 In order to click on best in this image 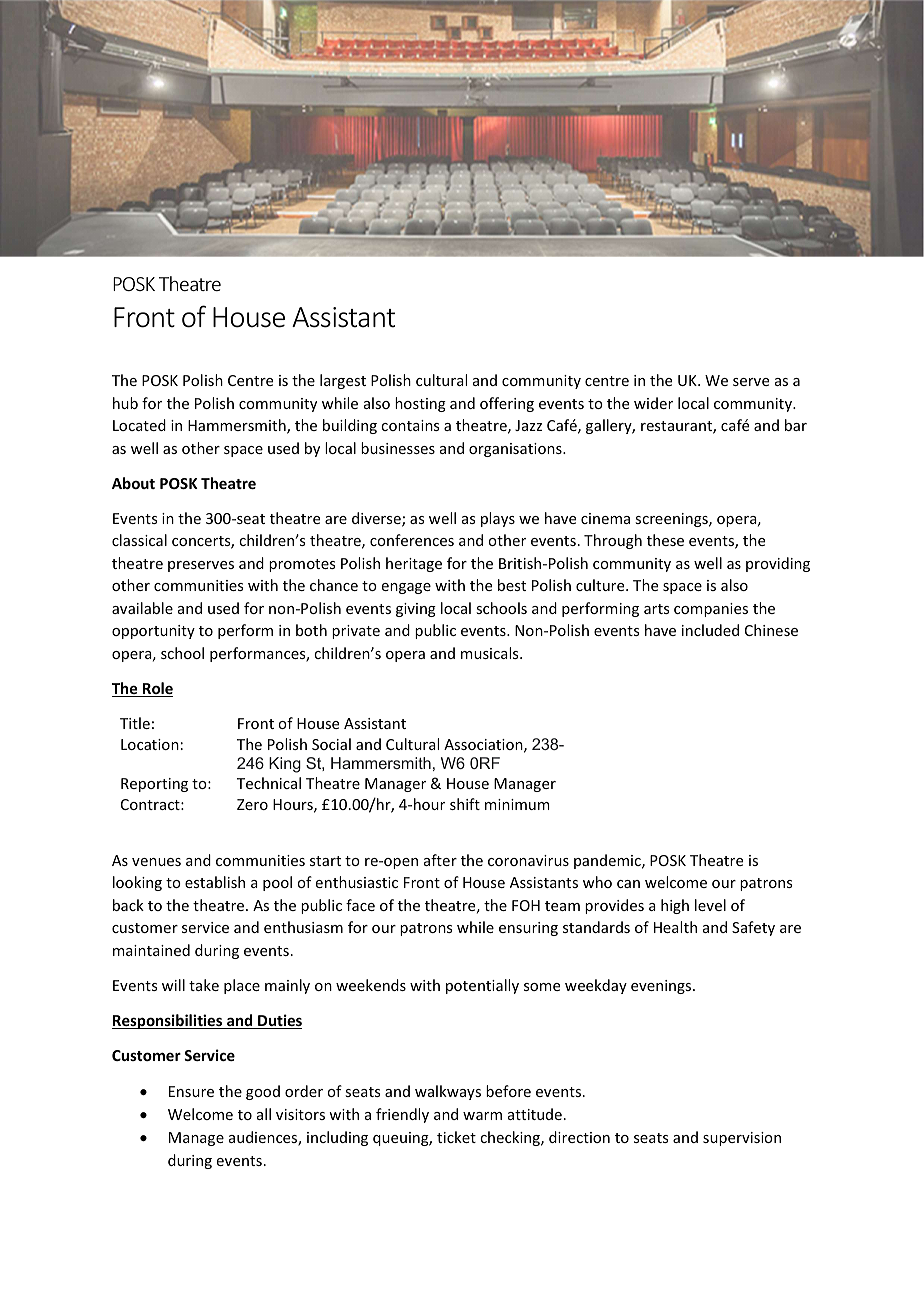, I will do `click(512, 585)`.
